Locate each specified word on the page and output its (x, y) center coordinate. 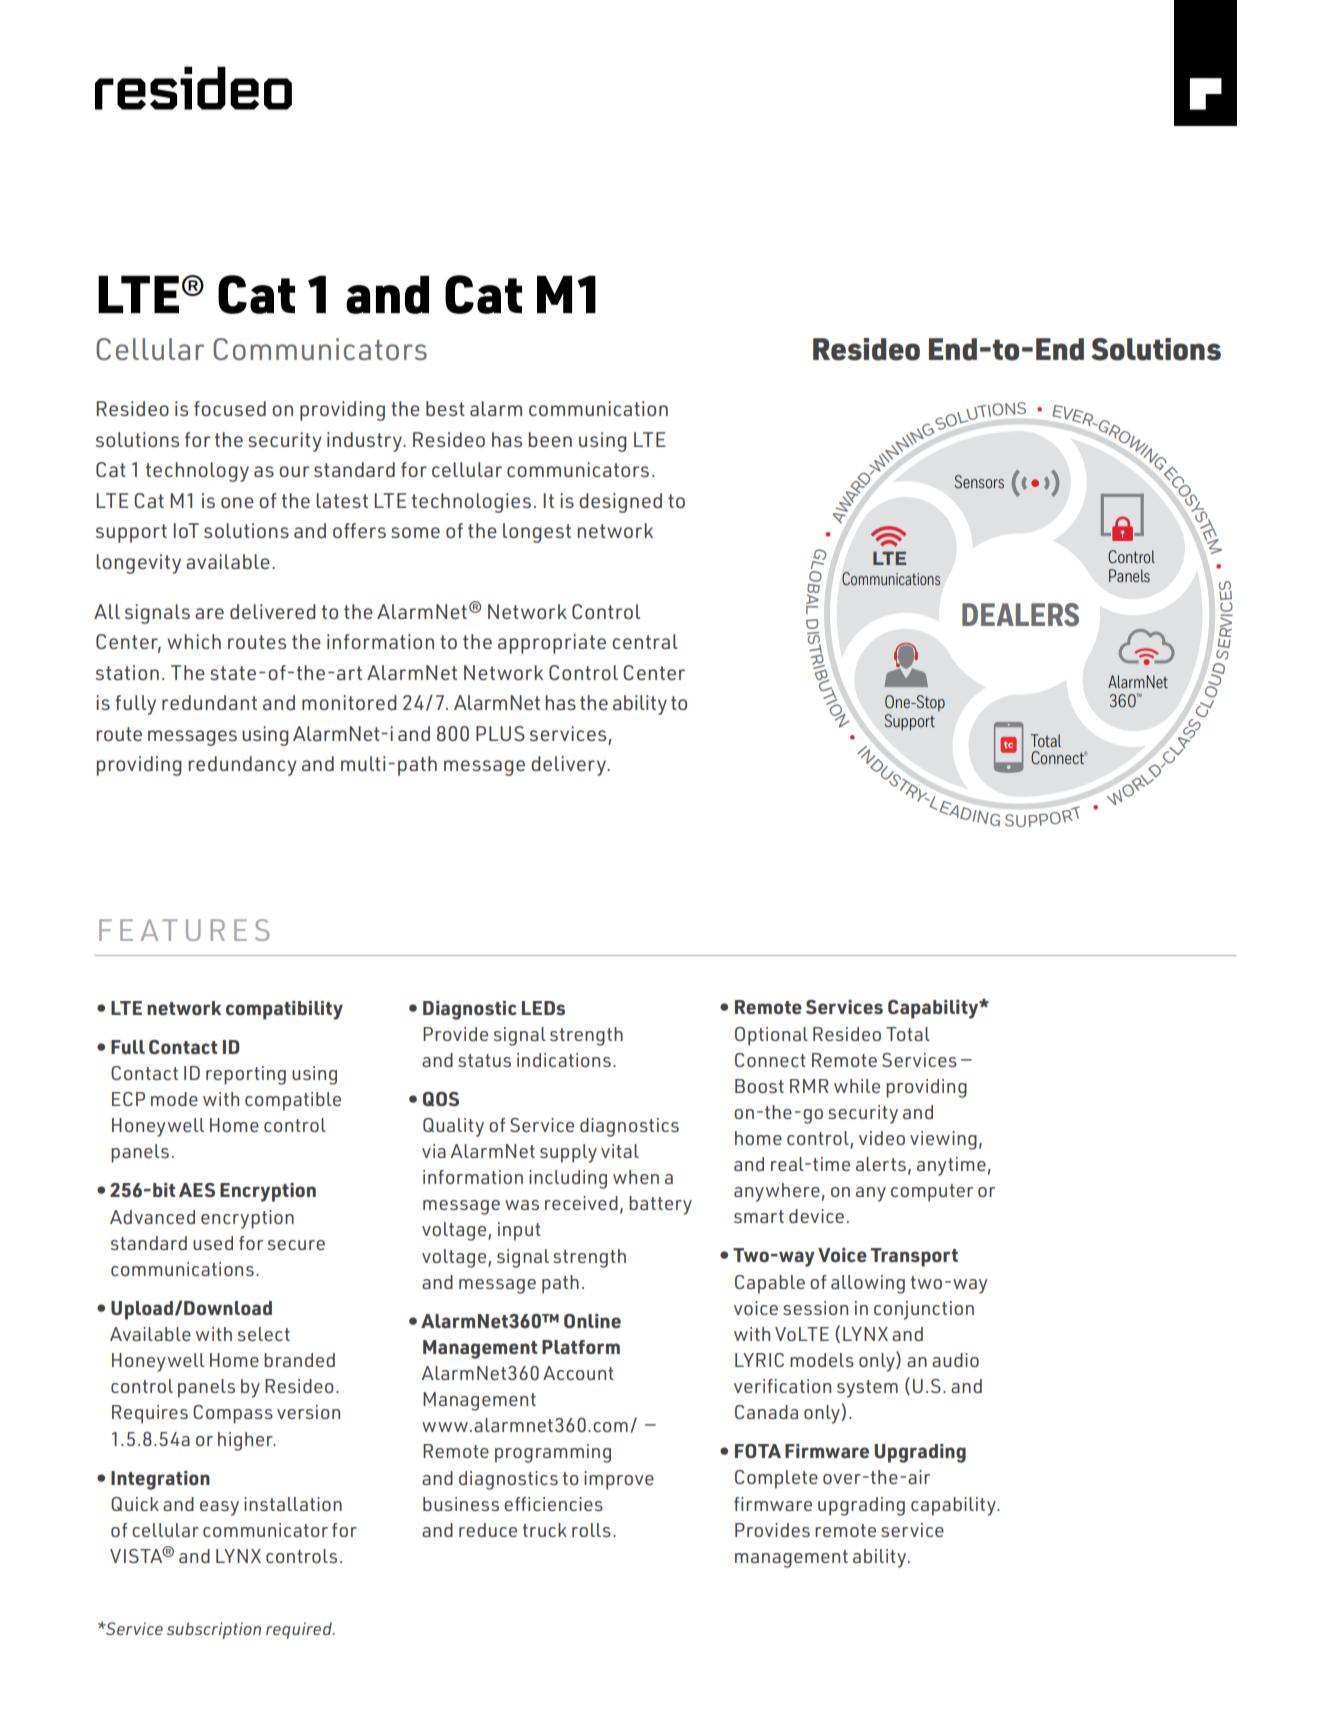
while (857, 1086)
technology (197, 472)
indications (564, 1060)
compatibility (284, 1010)
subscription (214, 1630)
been (550, 439)
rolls (591, 1530)
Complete (776, 1479)
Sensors (979, 481)
